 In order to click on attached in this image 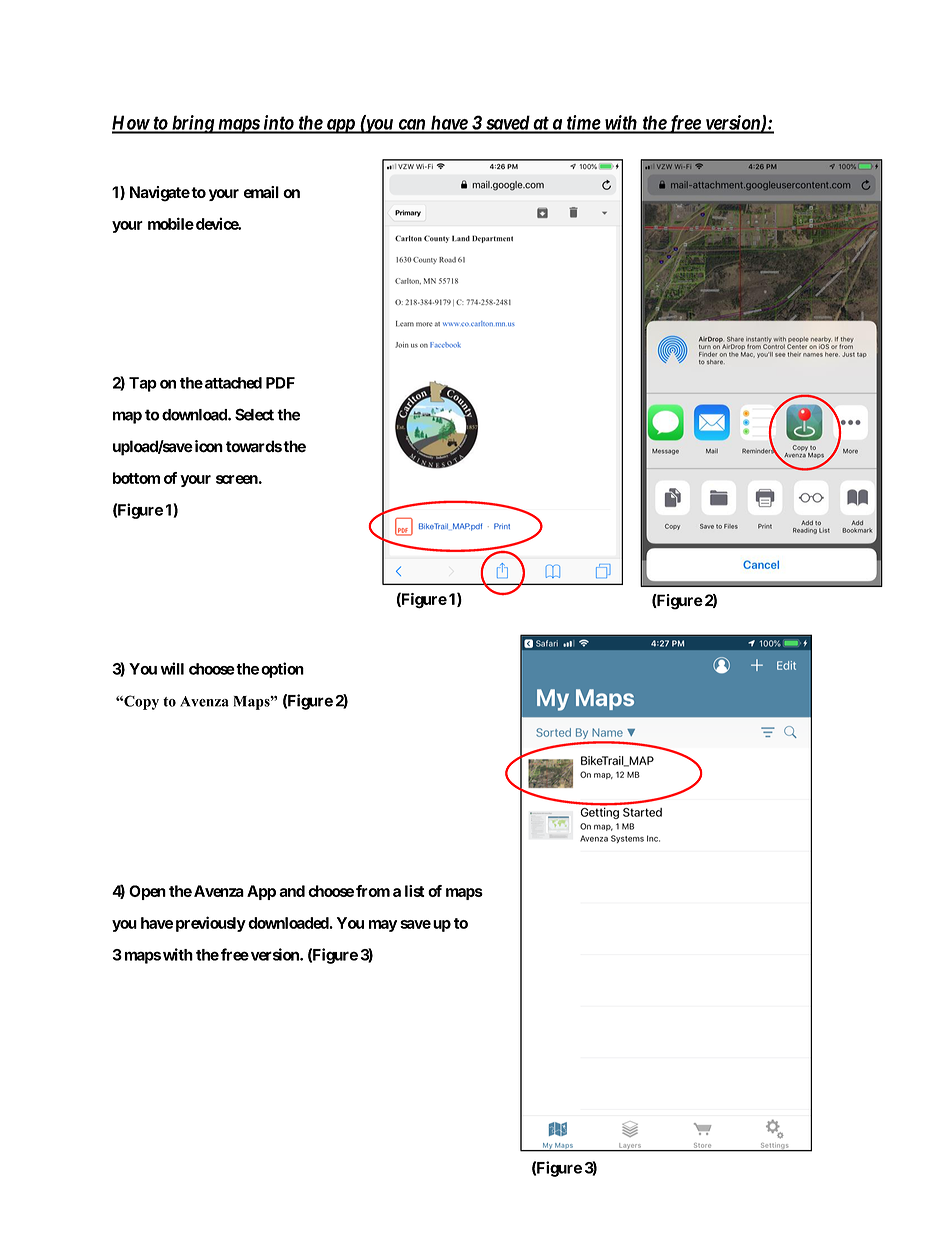, I will do `click(232, 383)`.
